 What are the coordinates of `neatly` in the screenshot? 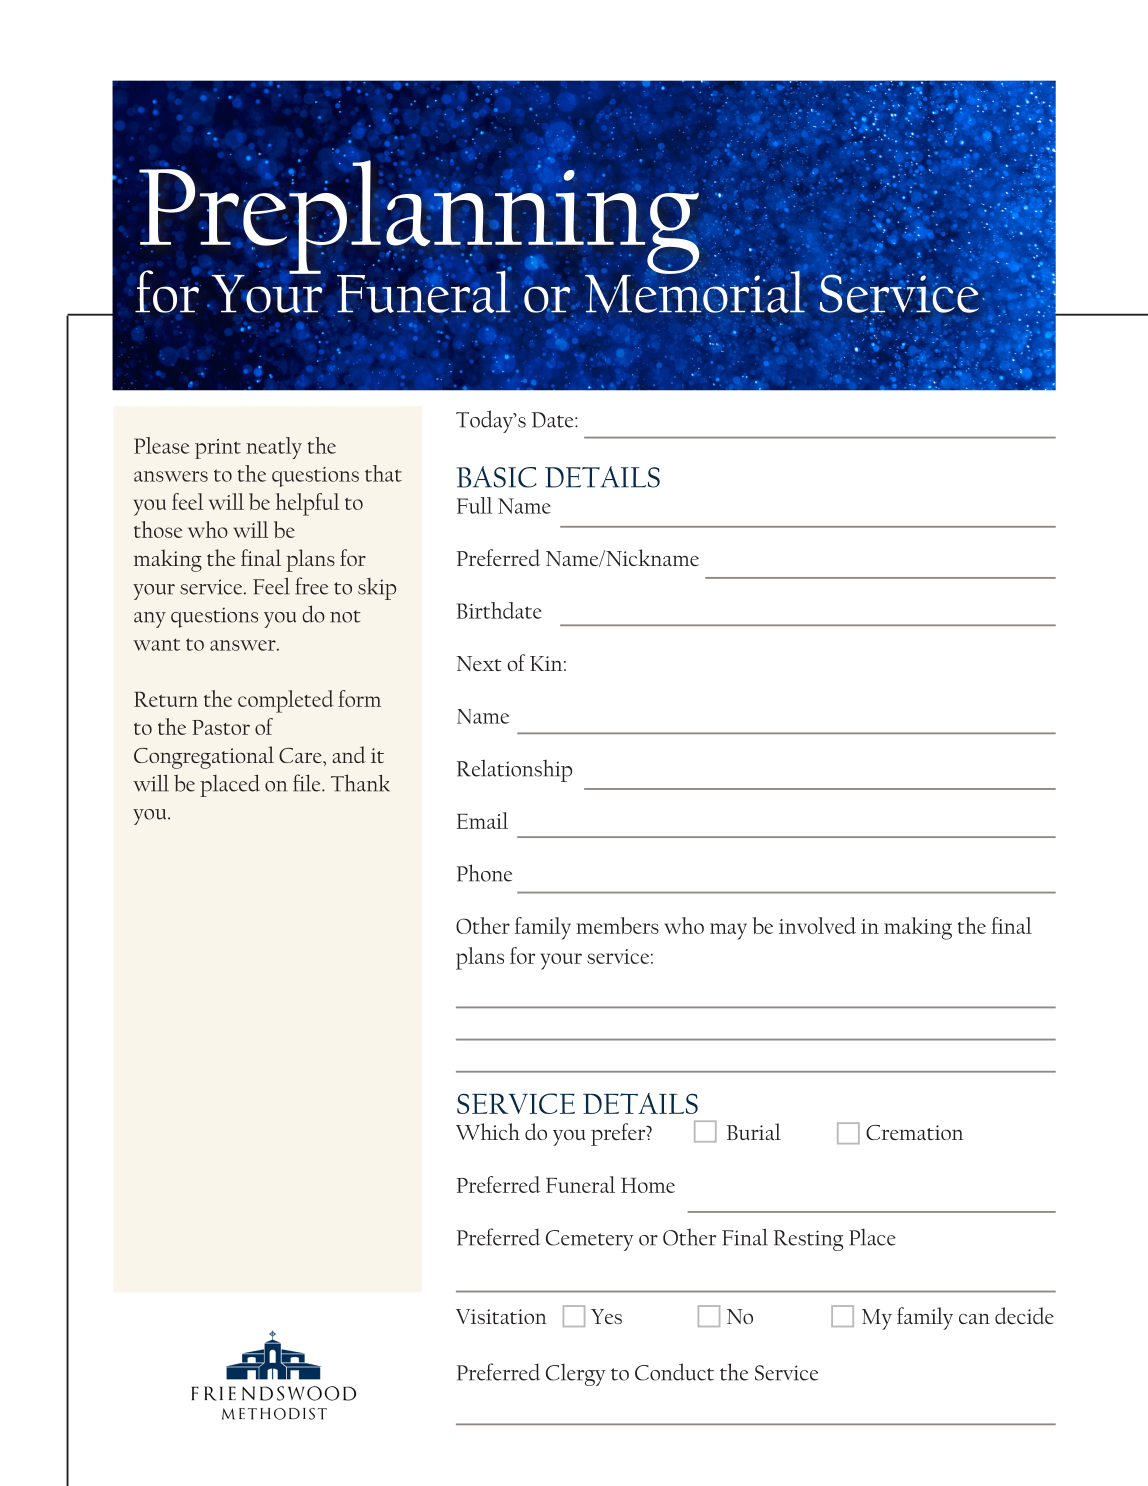 It's located at (274, 448).
